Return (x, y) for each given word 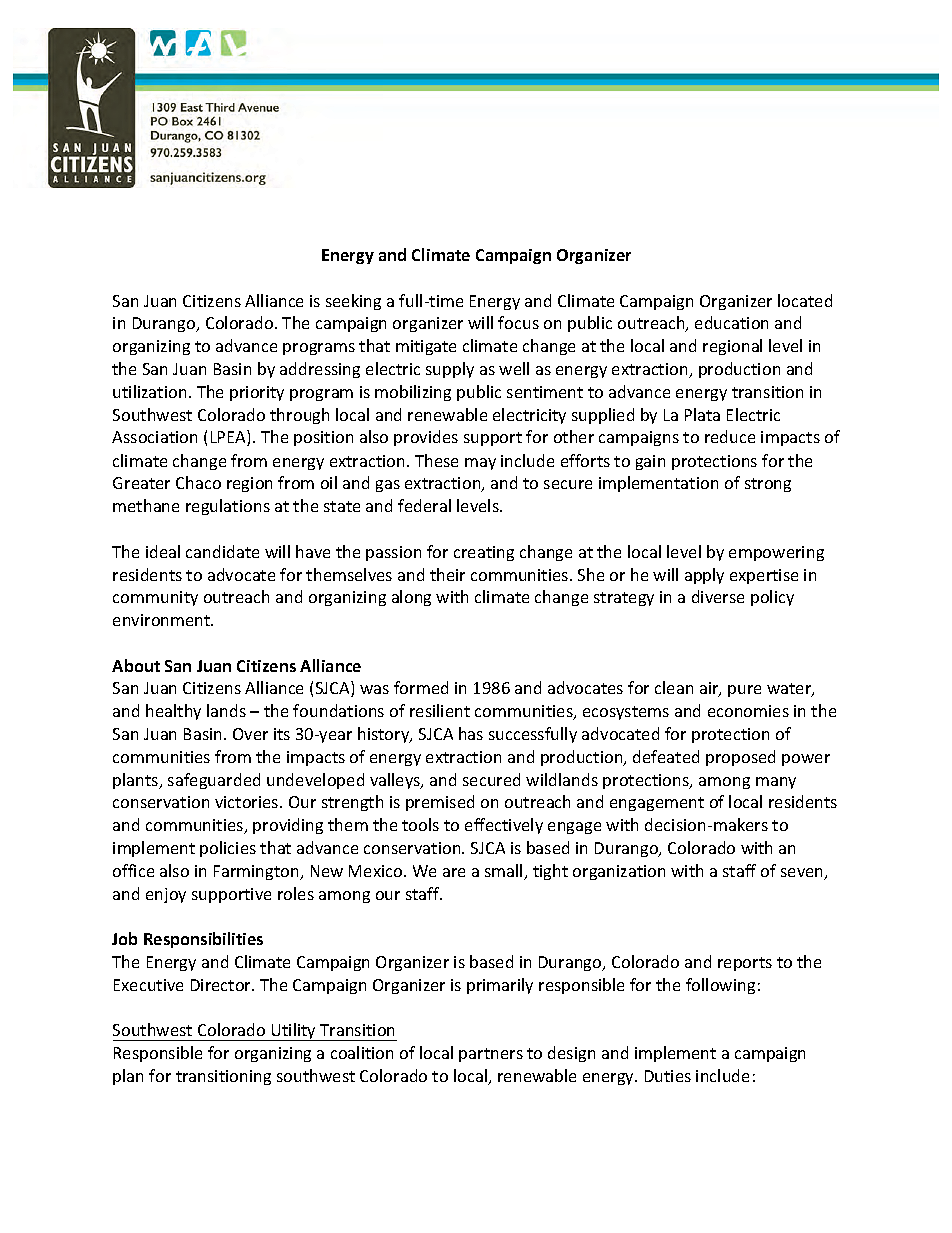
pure (744, 691)
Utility (294, 1032)
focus (518, 322)
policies (228, 849)
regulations (228, 507)
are (454, 872)
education (731, 322)
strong (768, 485)
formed (421, 687)
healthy (173, 712)
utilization (149, 391)
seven (803, 874)
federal (424, 505)
